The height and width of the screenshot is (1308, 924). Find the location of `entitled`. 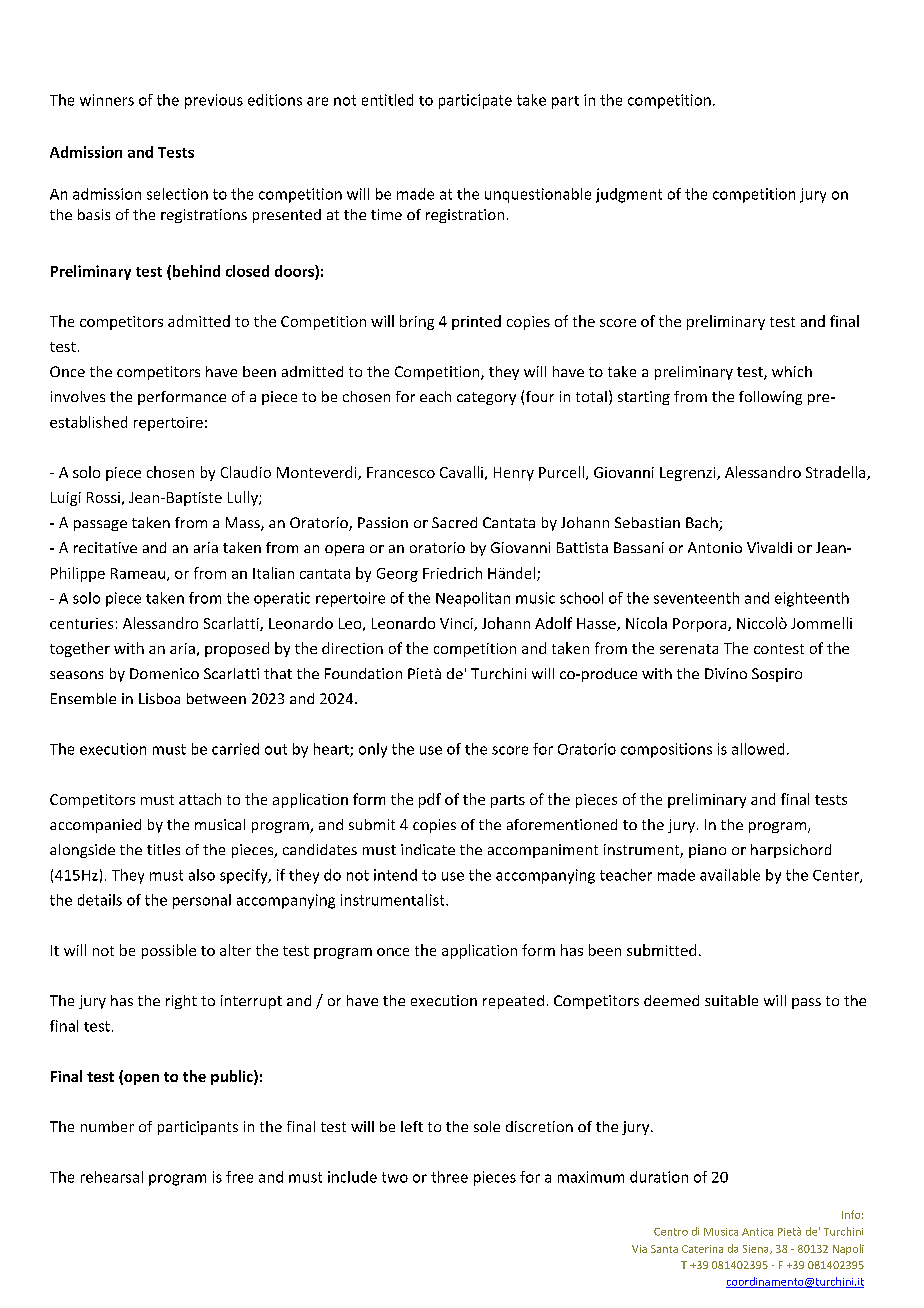

entitled is located at coordinates (387, 100).
